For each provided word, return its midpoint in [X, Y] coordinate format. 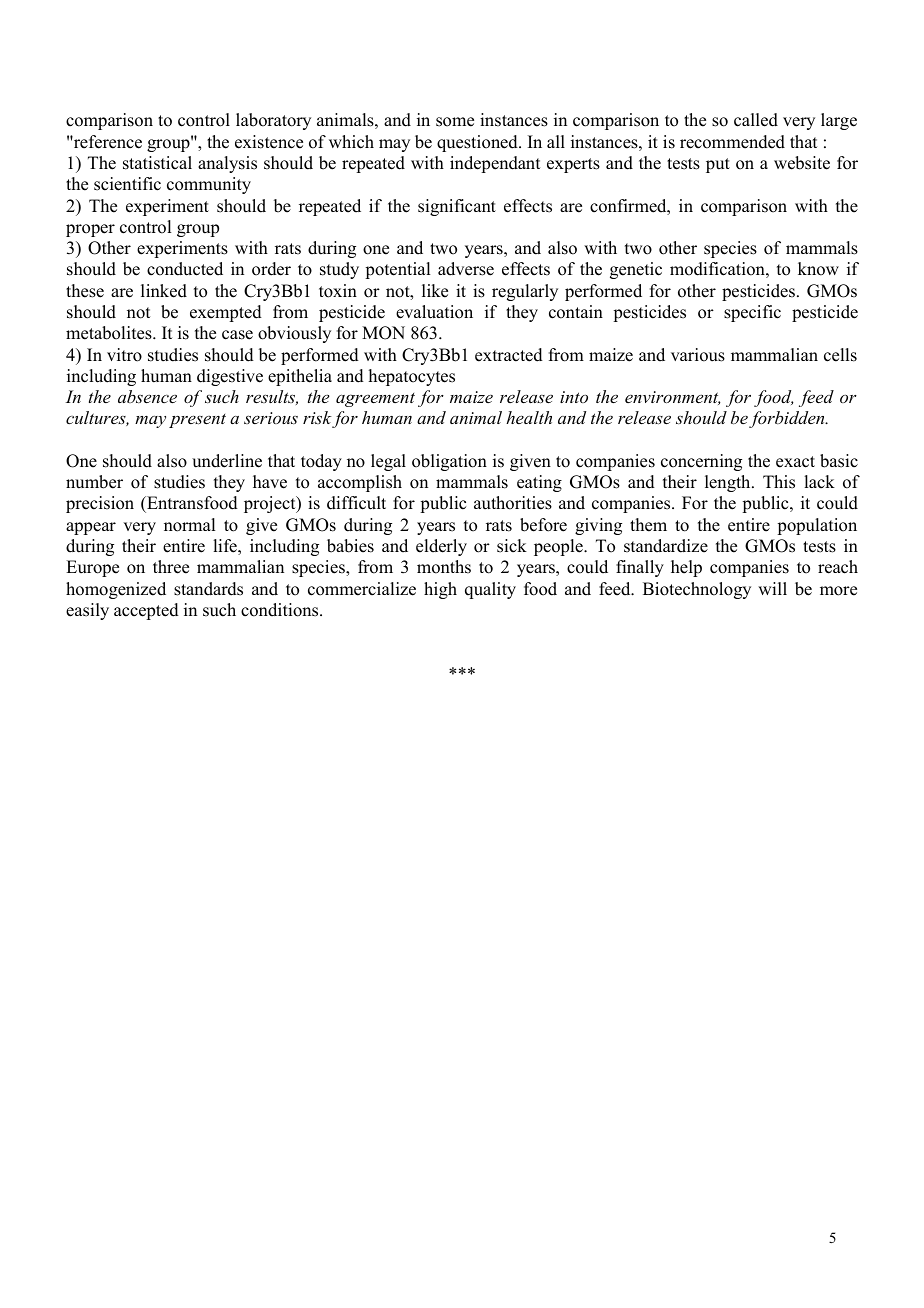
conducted [185, 269]
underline [227, 461]
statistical [157, 163]
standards [208, 589]
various [698, 355]
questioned [478, 143]
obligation [449, 462]
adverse [466, 269]
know [818, 269]
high [440, 590]
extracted [509, 355]
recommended [732, 142]
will [772, 588]
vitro [124, 355]
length [729, 483]
